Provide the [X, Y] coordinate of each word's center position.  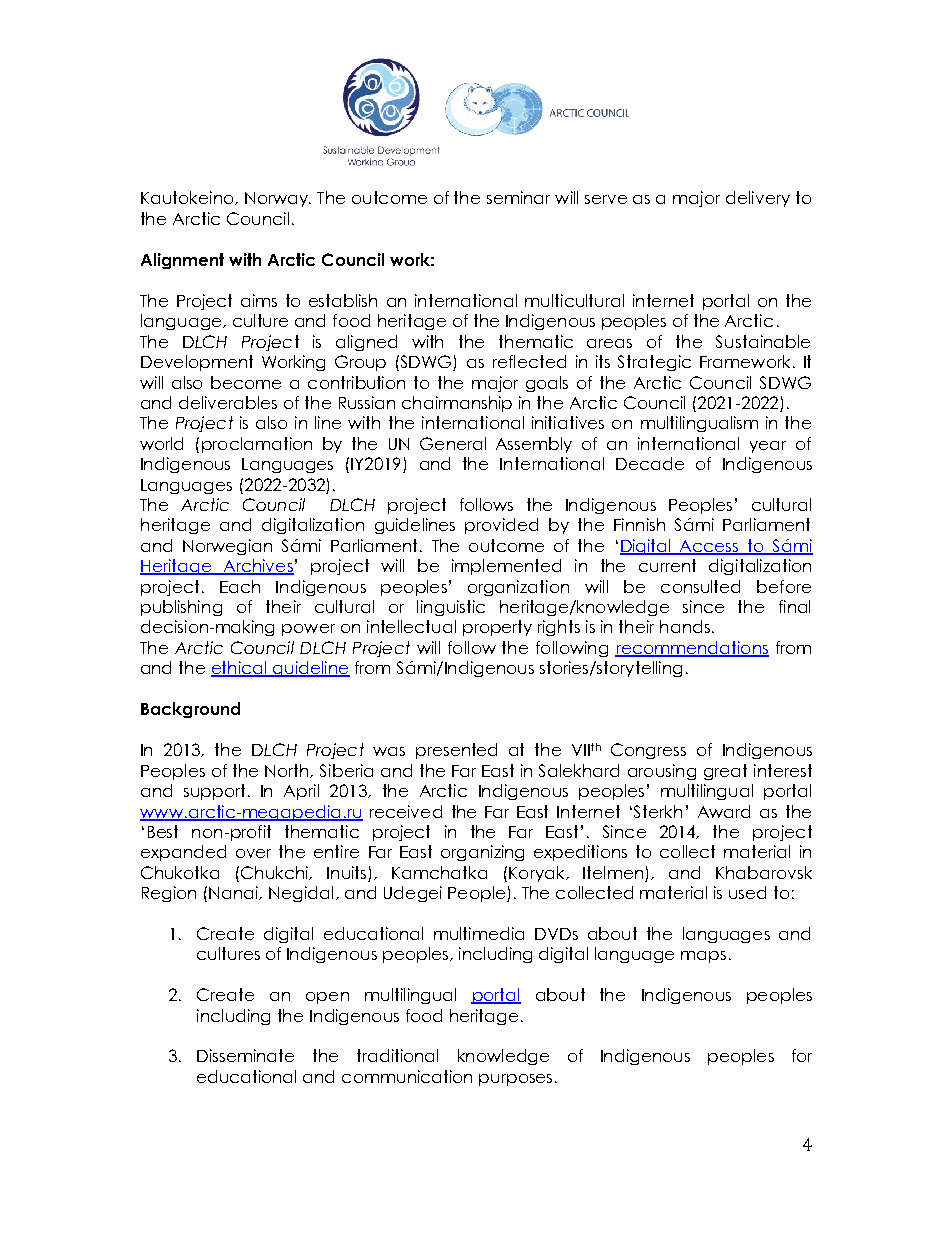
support [214, 792]
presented [456, 751]
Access [709, 547]
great [725, 772]
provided [501, 526]
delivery [758, 199]
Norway [277, 199]
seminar [518, 197]
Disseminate [245, 1055]
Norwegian [227, 547]
